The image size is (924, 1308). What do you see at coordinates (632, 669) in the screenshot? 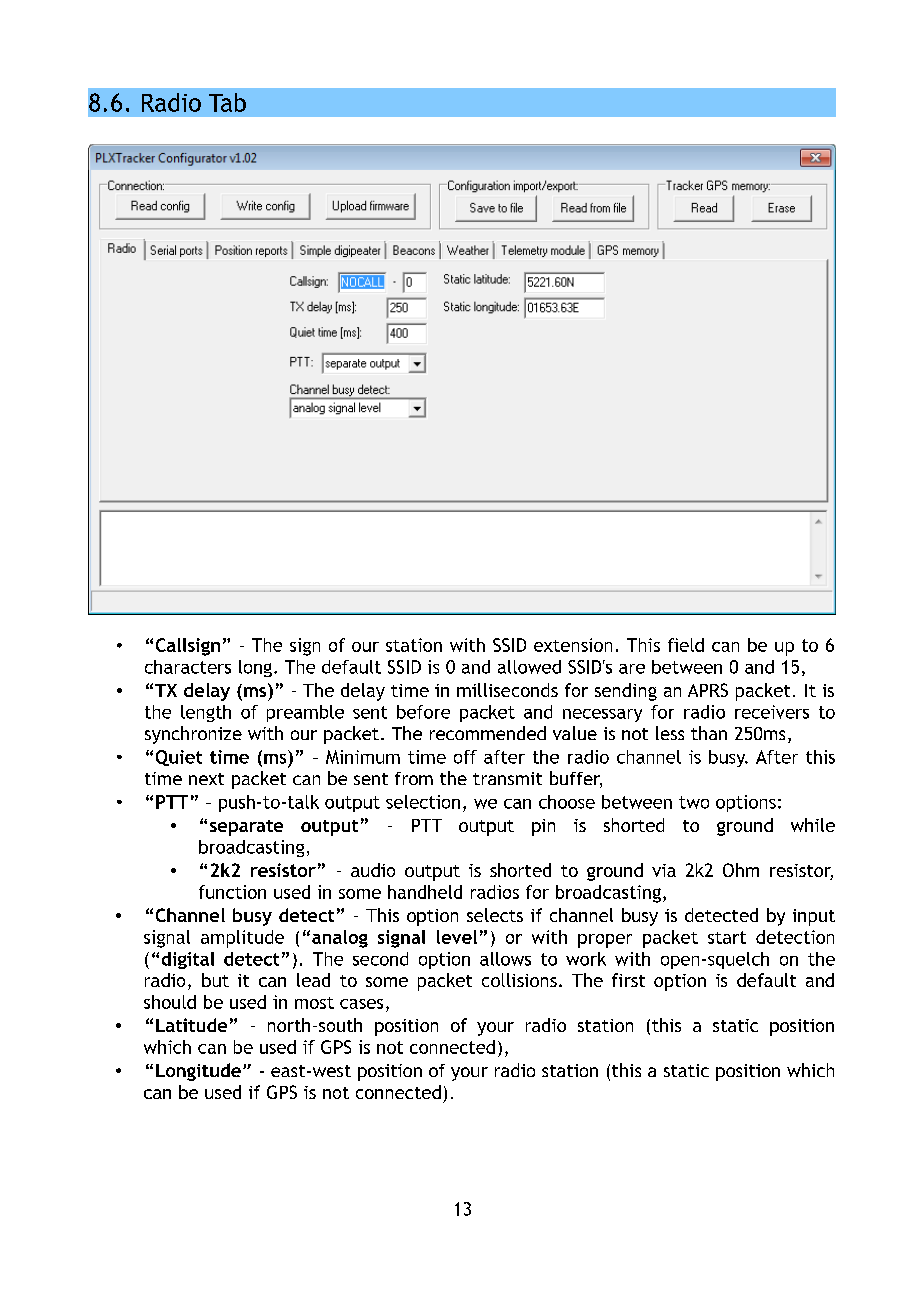
I see `are` at bounding box center [632, 669].
